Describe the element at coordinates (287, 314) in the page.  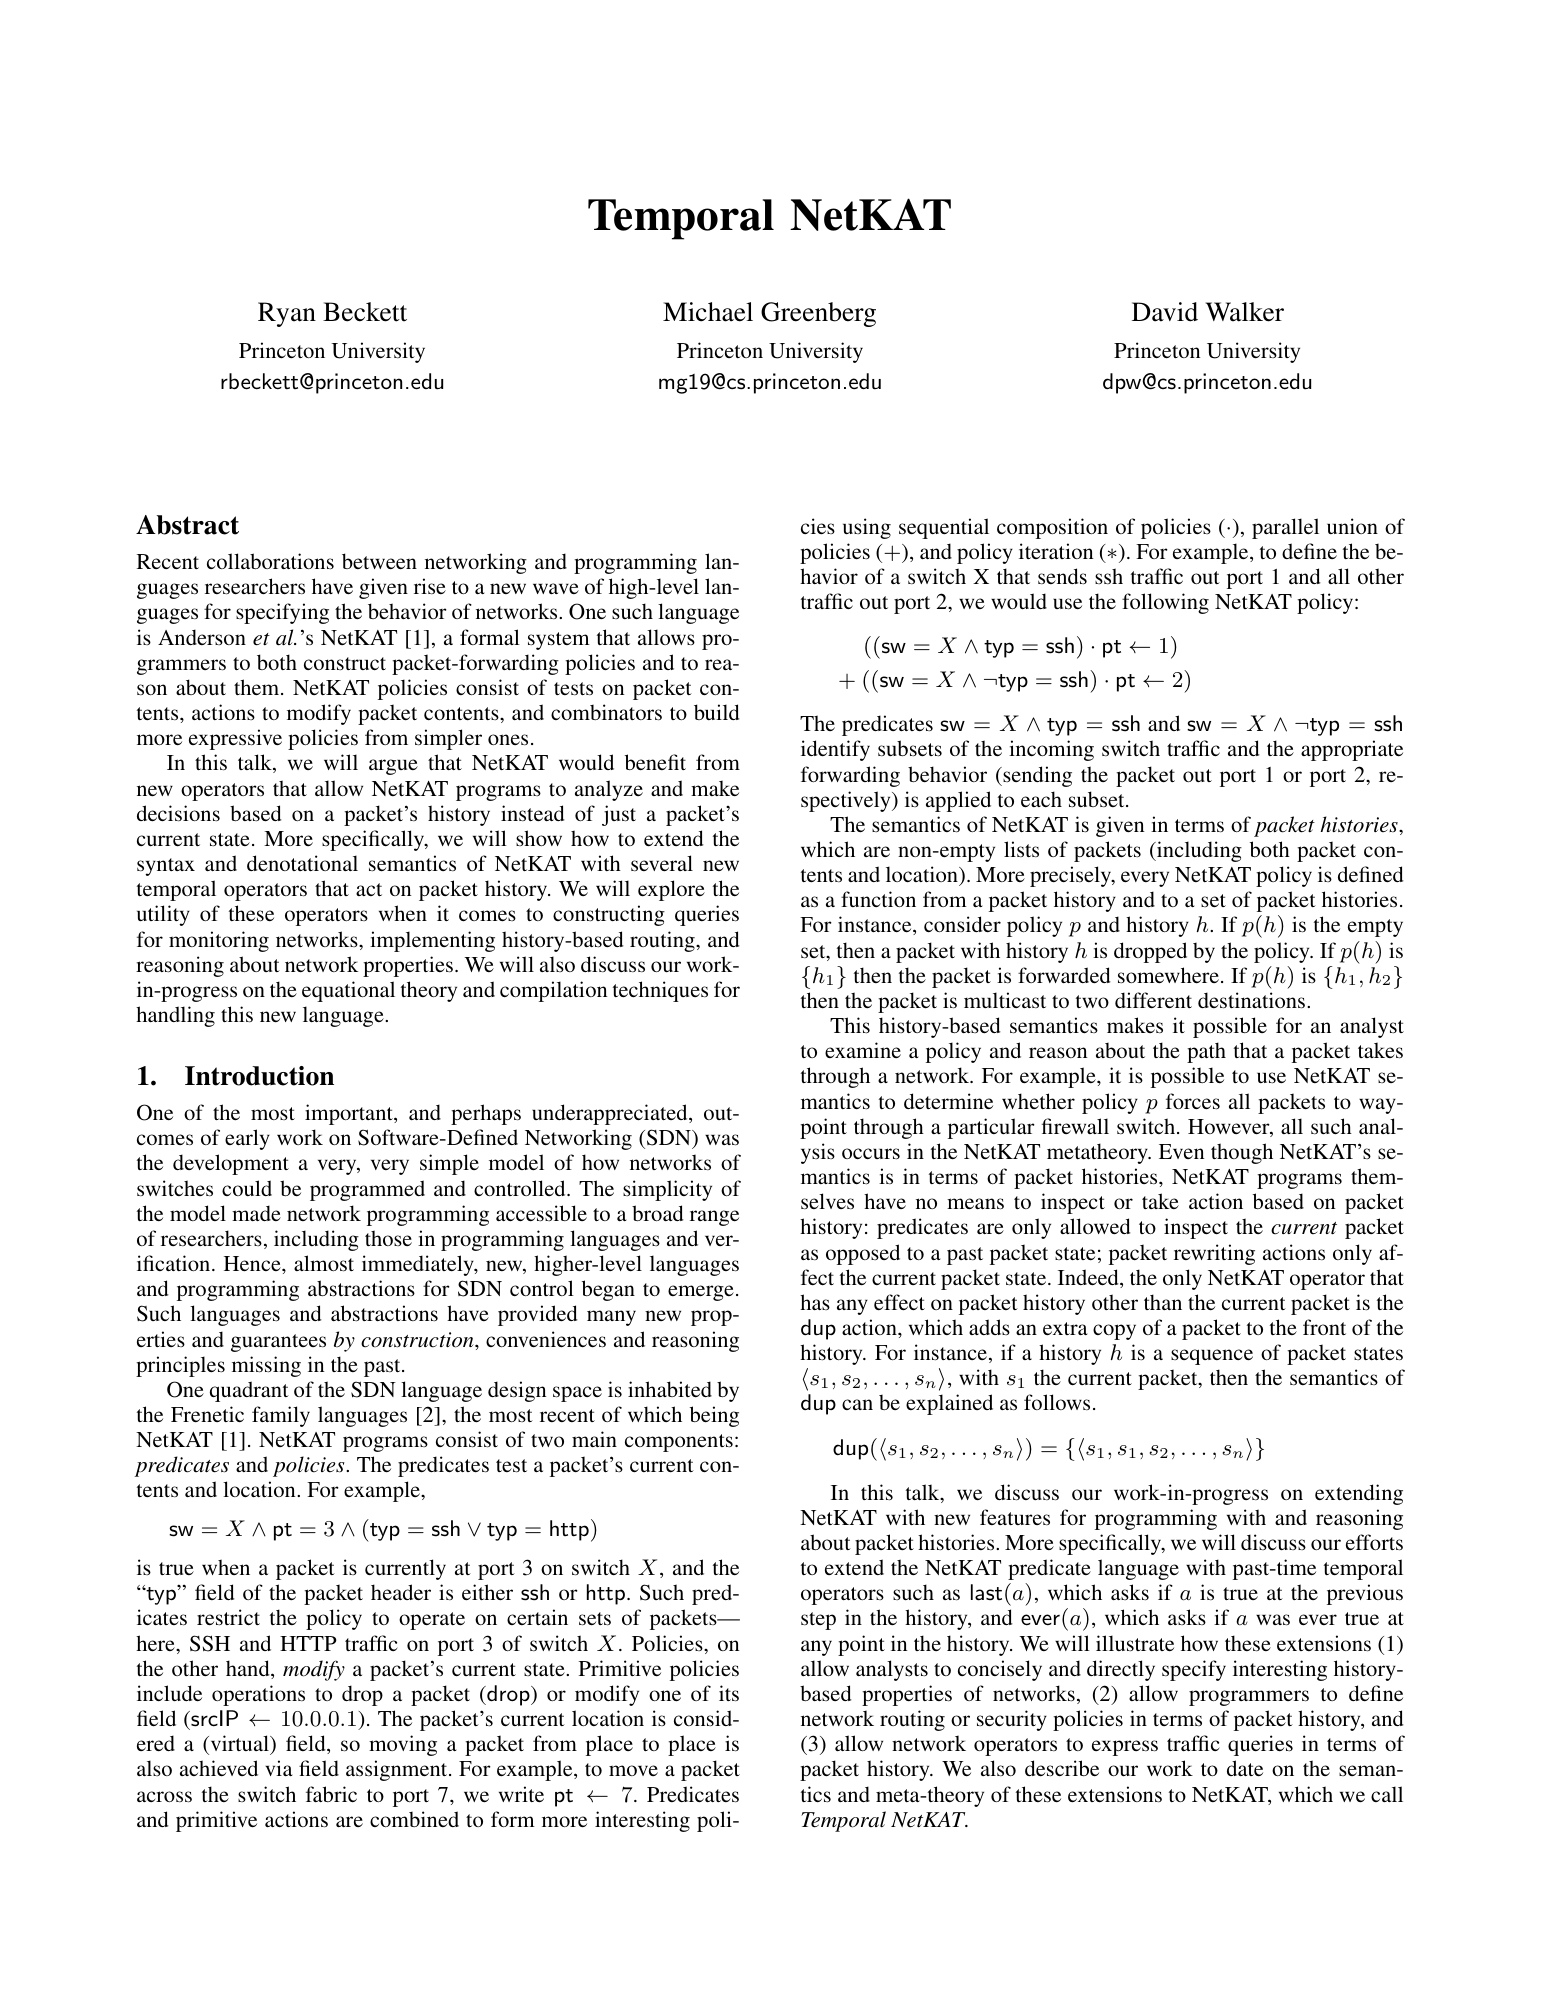
I see `Ryan` at that location.
